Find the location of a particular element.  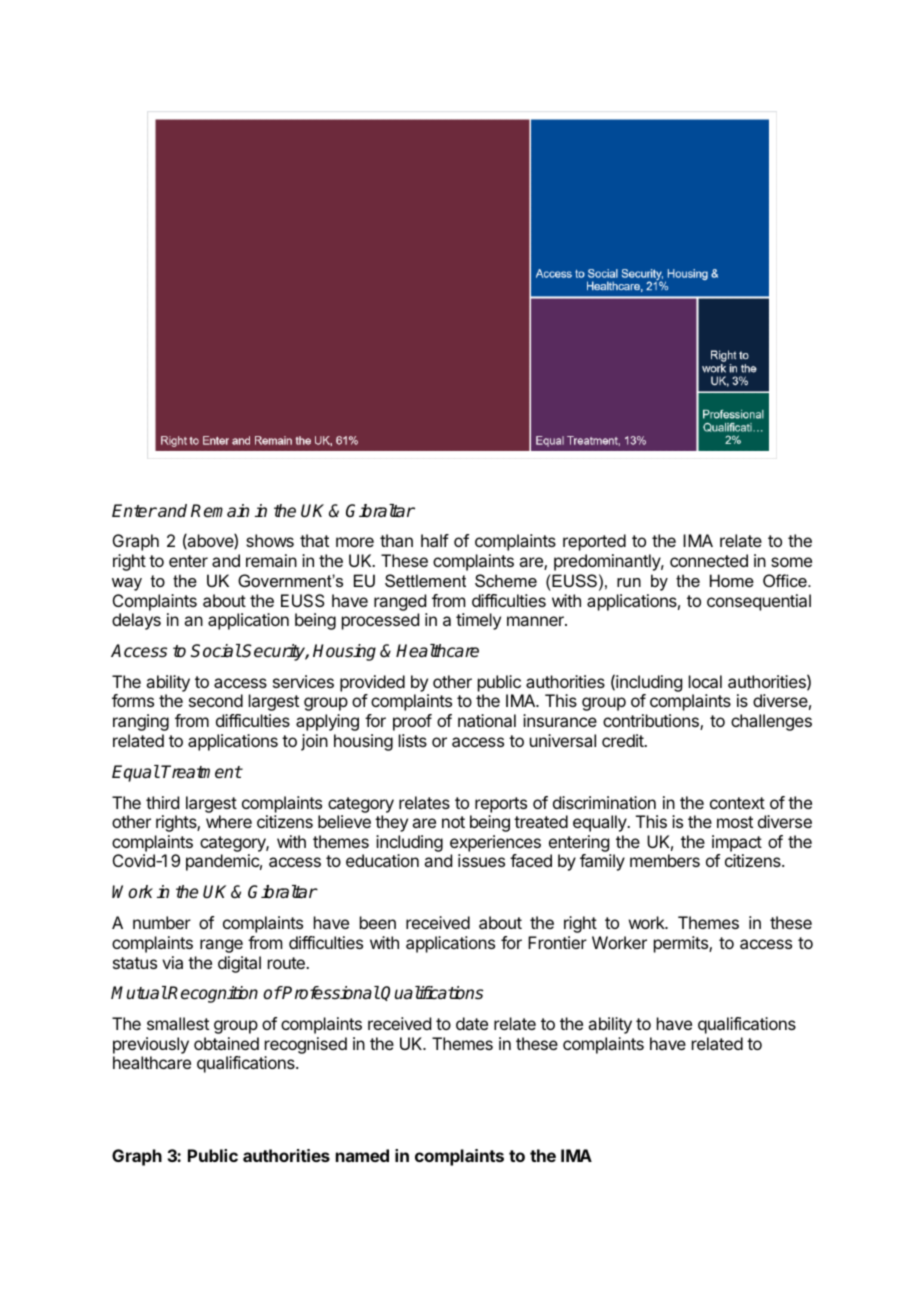

where is located at coordinates (229, 821).
